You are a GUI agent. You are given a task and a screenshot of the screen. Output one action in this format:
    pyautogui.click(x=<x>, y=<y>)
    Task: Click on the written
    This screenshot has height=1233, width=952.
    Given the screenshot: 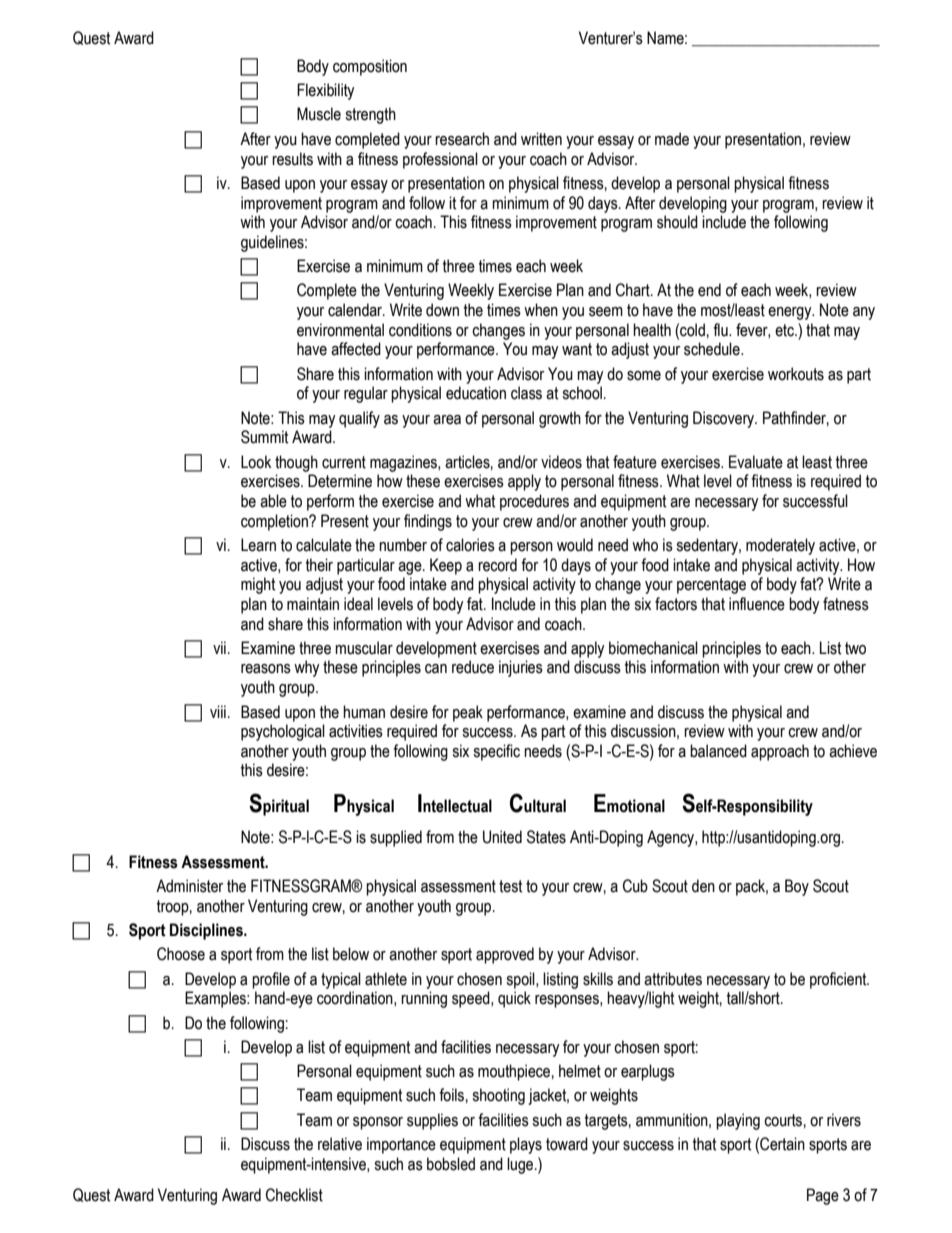 What is the action you would take?
    pyautogui.click(x=541, y=139)
